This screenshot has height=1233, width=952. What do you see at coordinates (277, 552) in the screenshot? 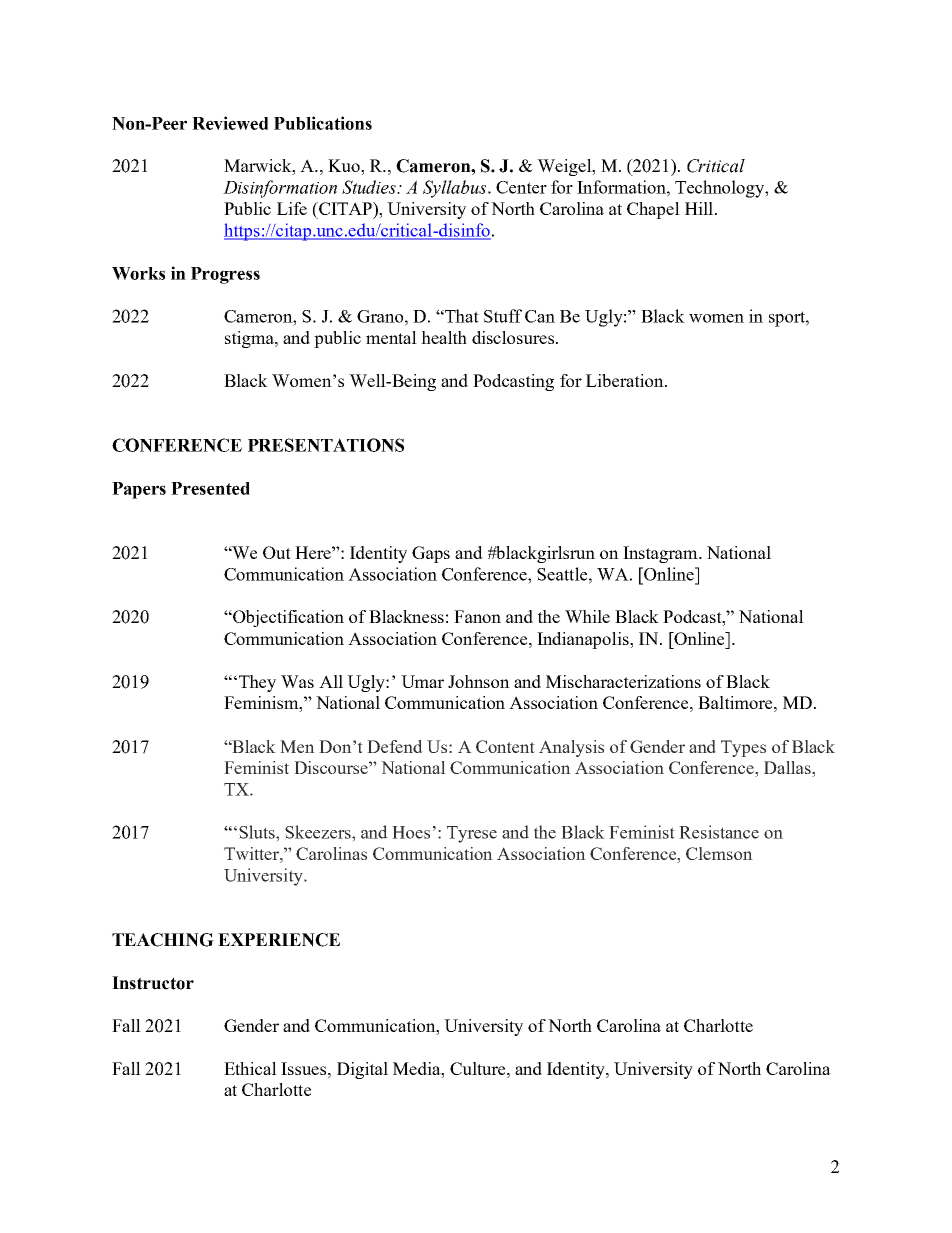
I see `Out` at bounding box center [277, 552].
